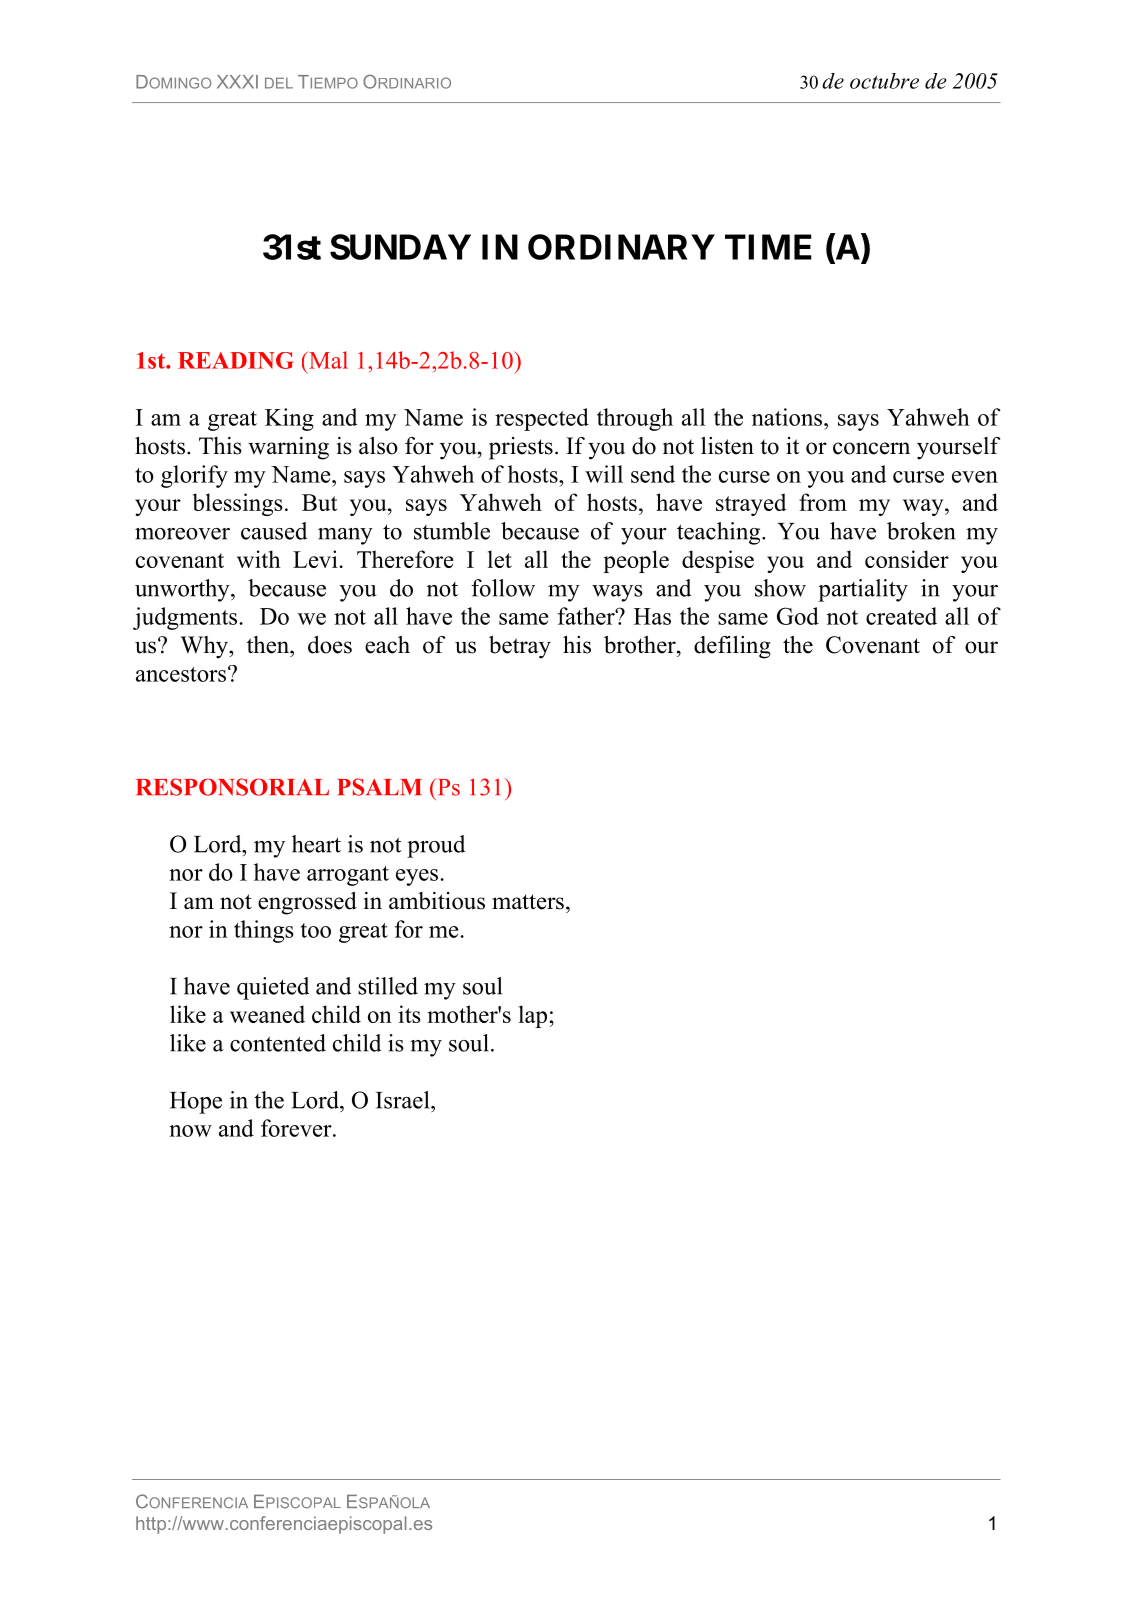 Image resolution: width=1132 pixels, height=1602 pixels. Describe the element at coordinates (316, 844) in the screenshot. I see `heart` at that location.
